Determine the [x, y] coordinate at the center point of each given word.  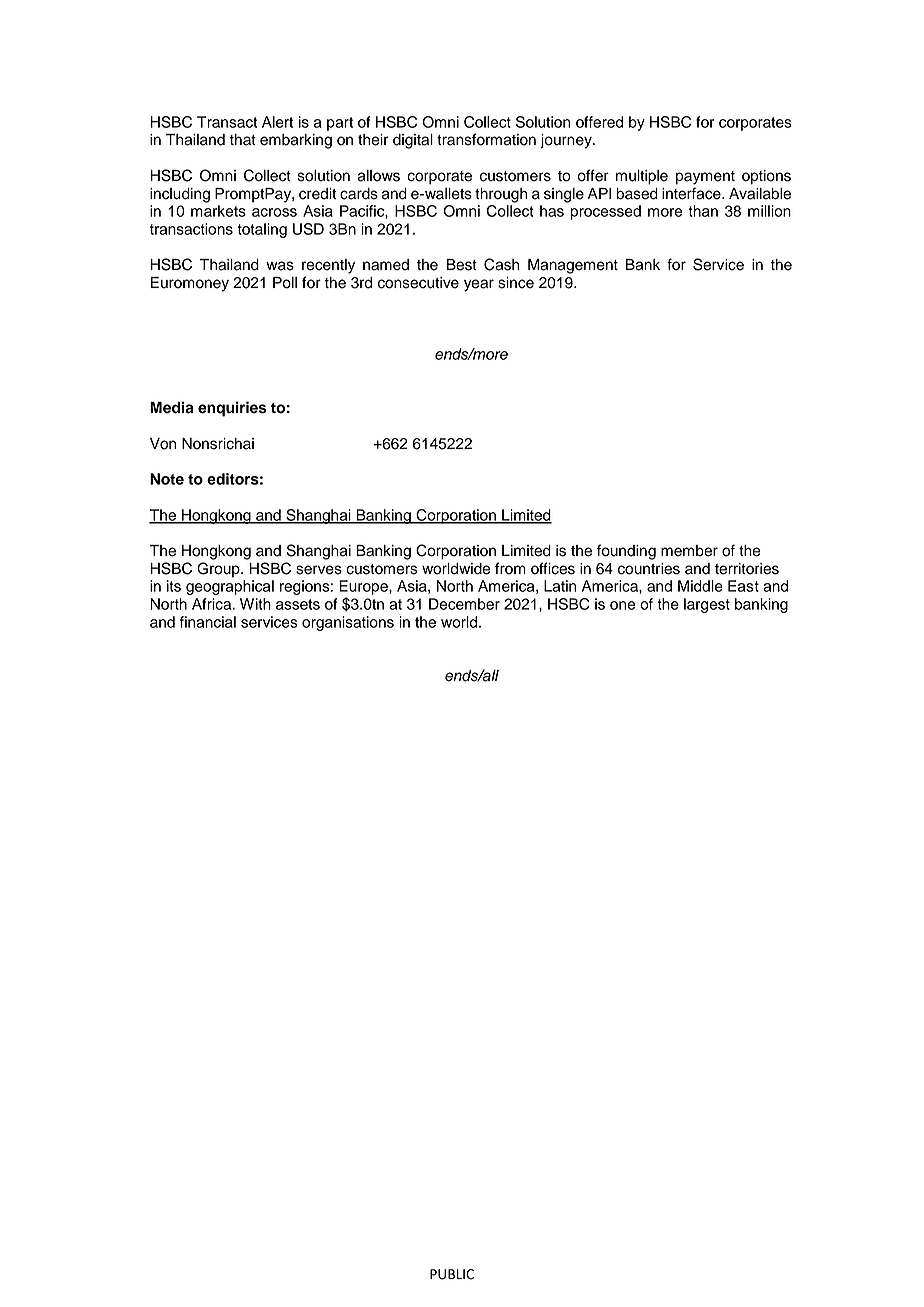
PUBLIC [452, 1274]
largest [707, 605]
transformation [486, 139]
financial [208, 622]
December [464, 604]
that [243, 140]
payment [705, 178]
